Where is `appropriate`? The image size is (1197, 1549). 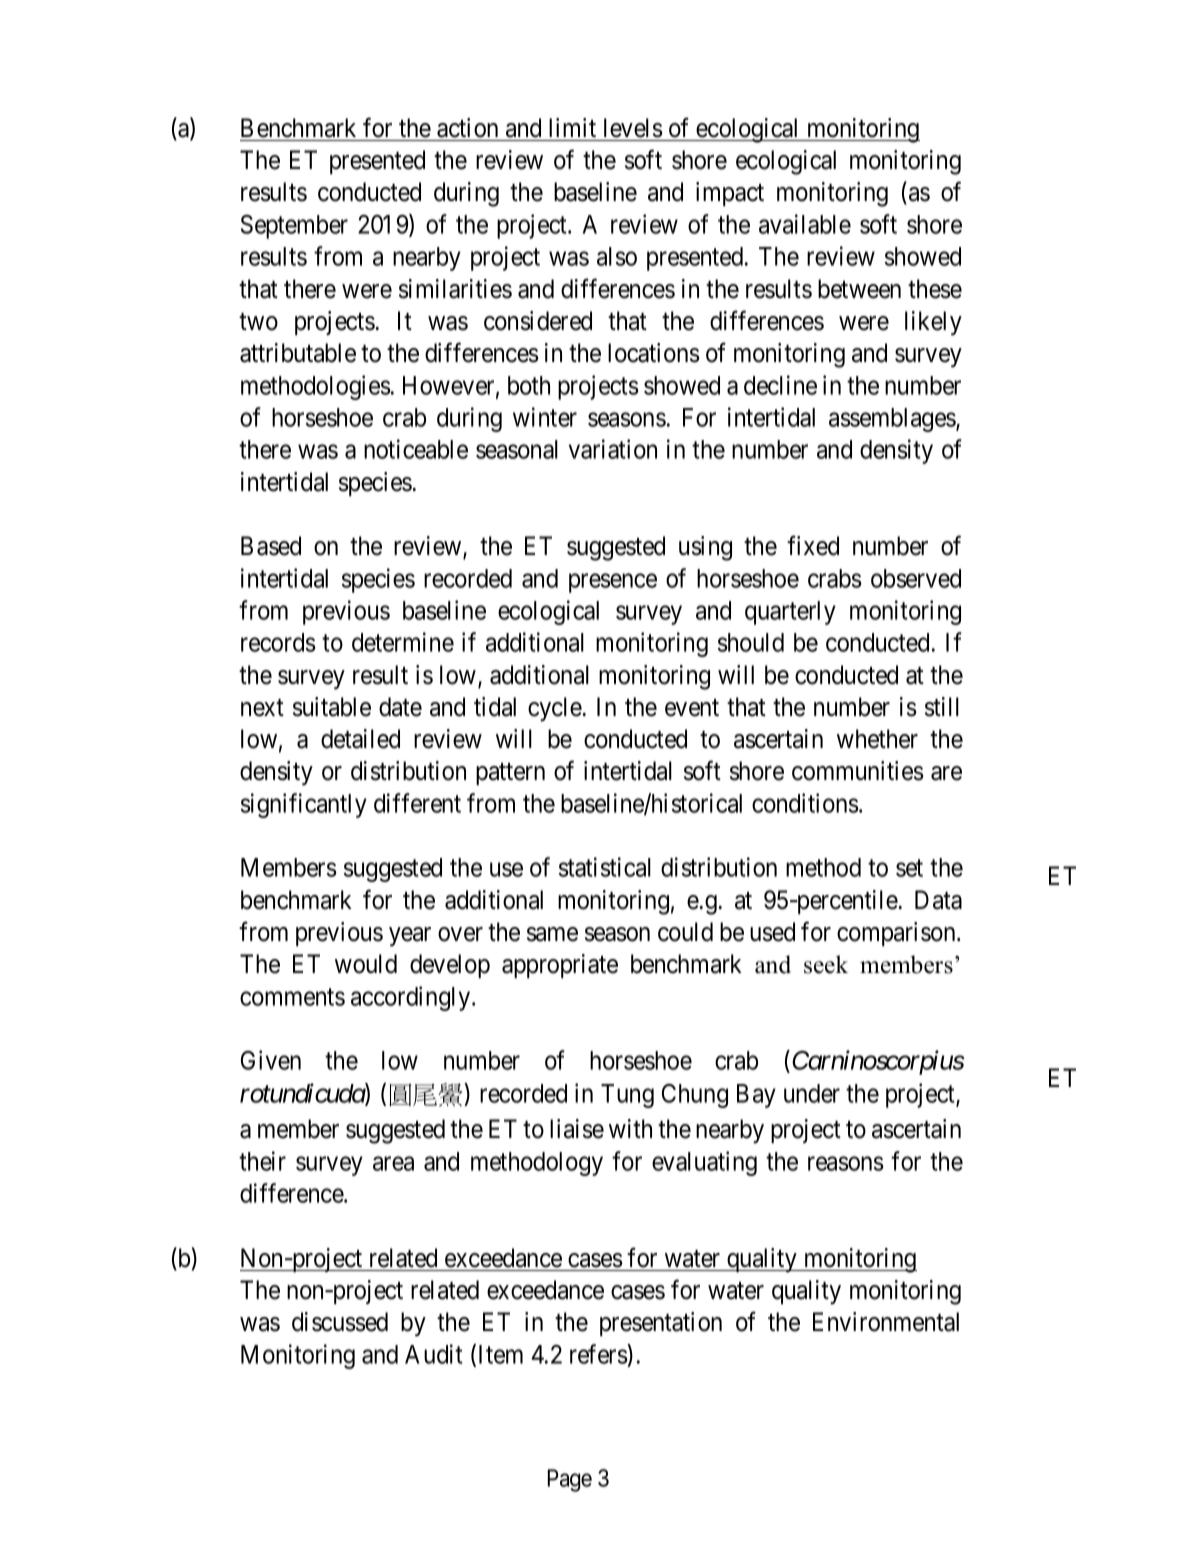
appropriate is located at coordinates (560, 966).
